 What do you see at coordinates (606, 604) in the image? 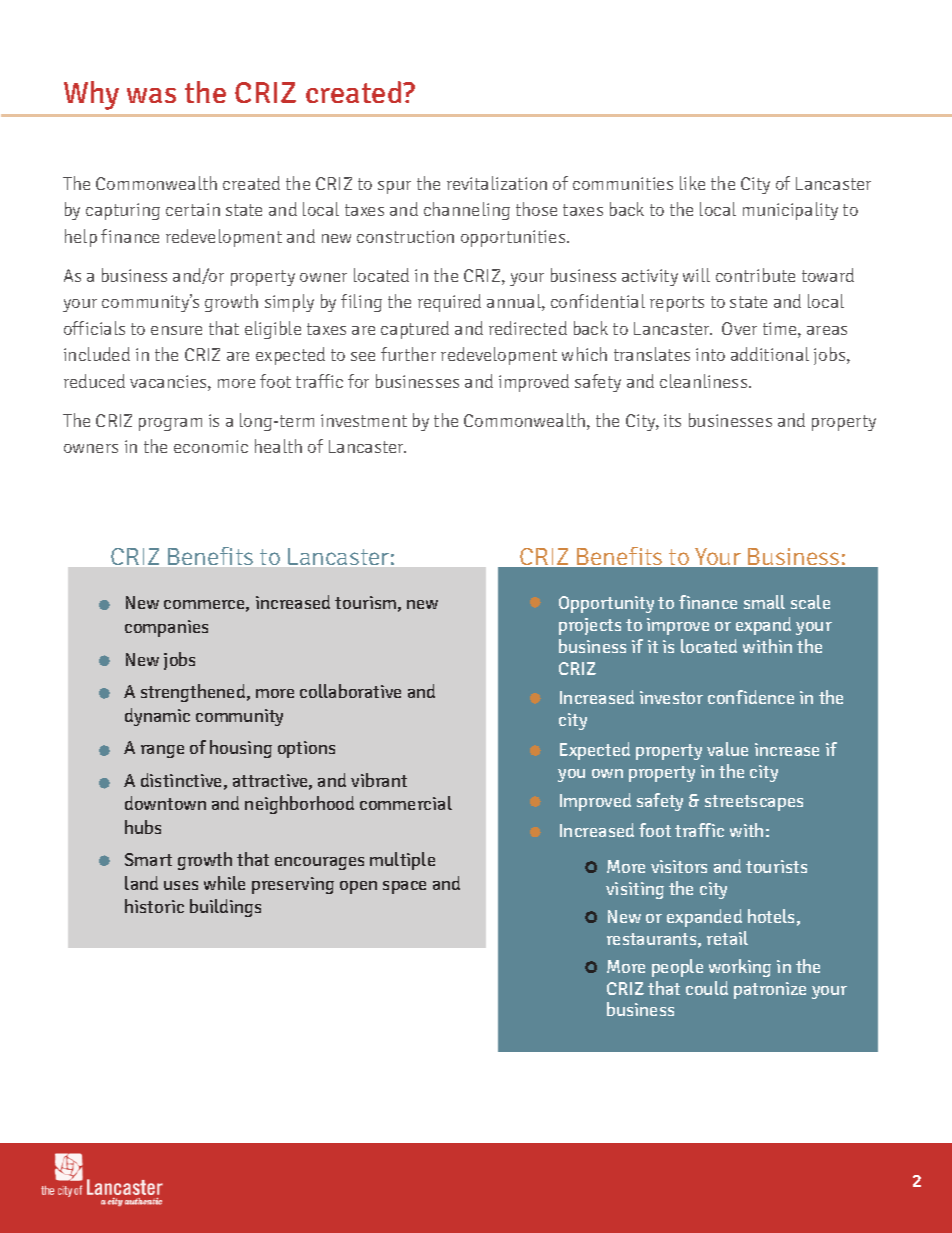
I see `Opportunity` at bounding box center [606, 604].
